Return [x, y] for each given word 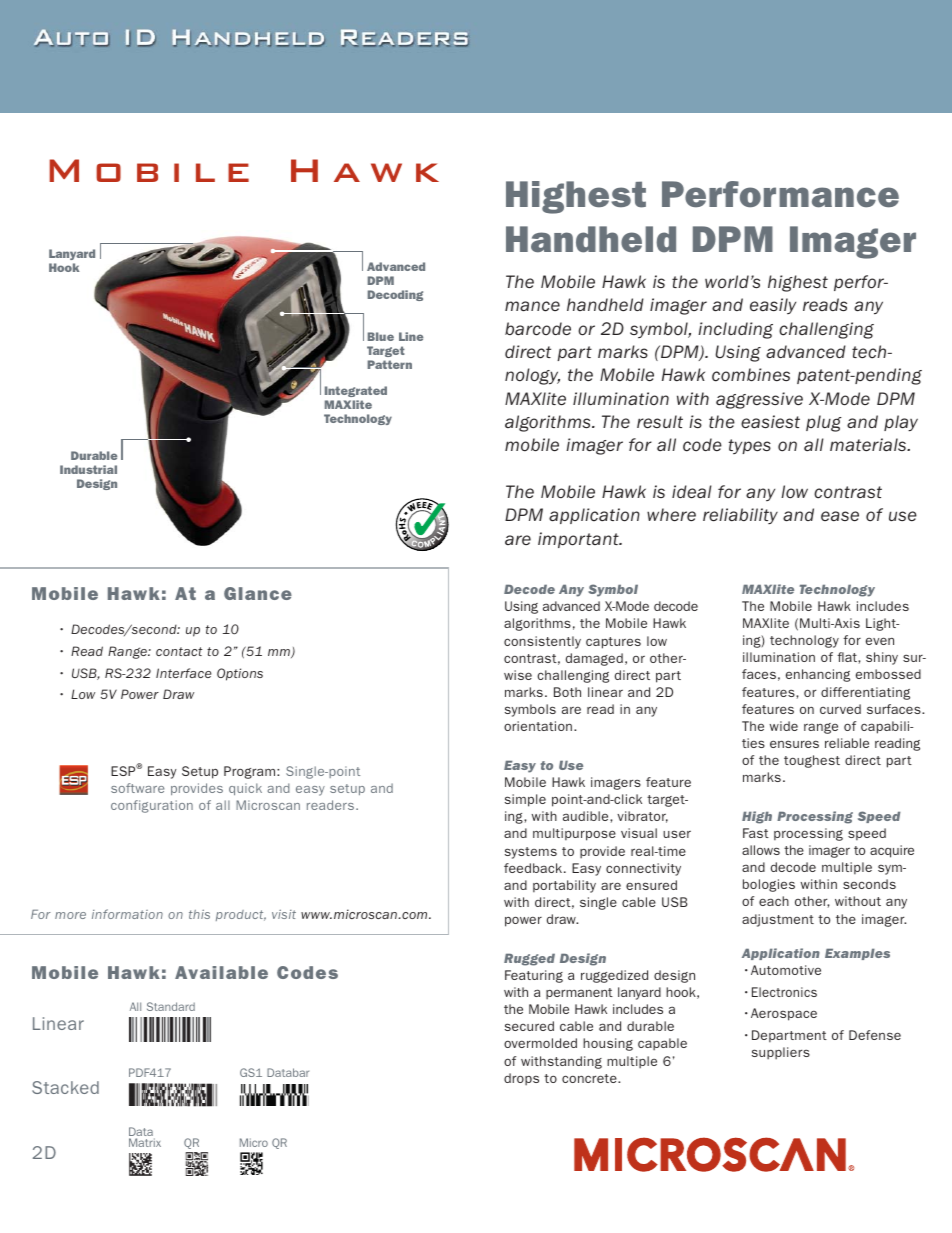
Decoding [395, 295]
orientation [539, 726]
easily [773, 306]
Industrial [88, 469]
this [199, 914]
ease [840, 516]
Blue [381, 336]
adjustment [778, 920]
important [579, 540]
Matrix [145, 1142]
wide [784, 726]
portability [564, 886]
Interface [184, 673]
